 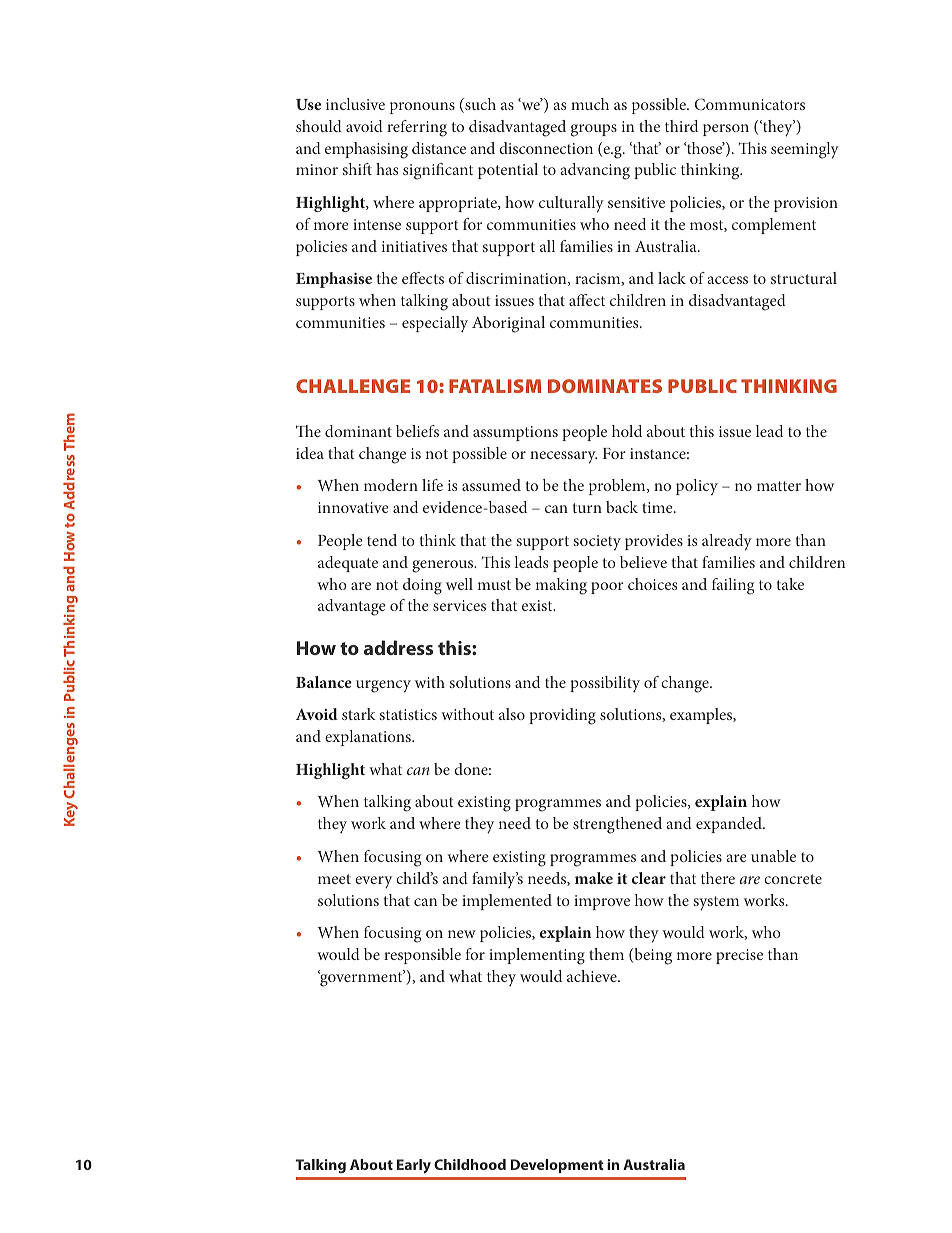 What do you see at coordinates (605, 386) in the screenshot?
I see `DOMINATES` at bounding box center [605, 386].
